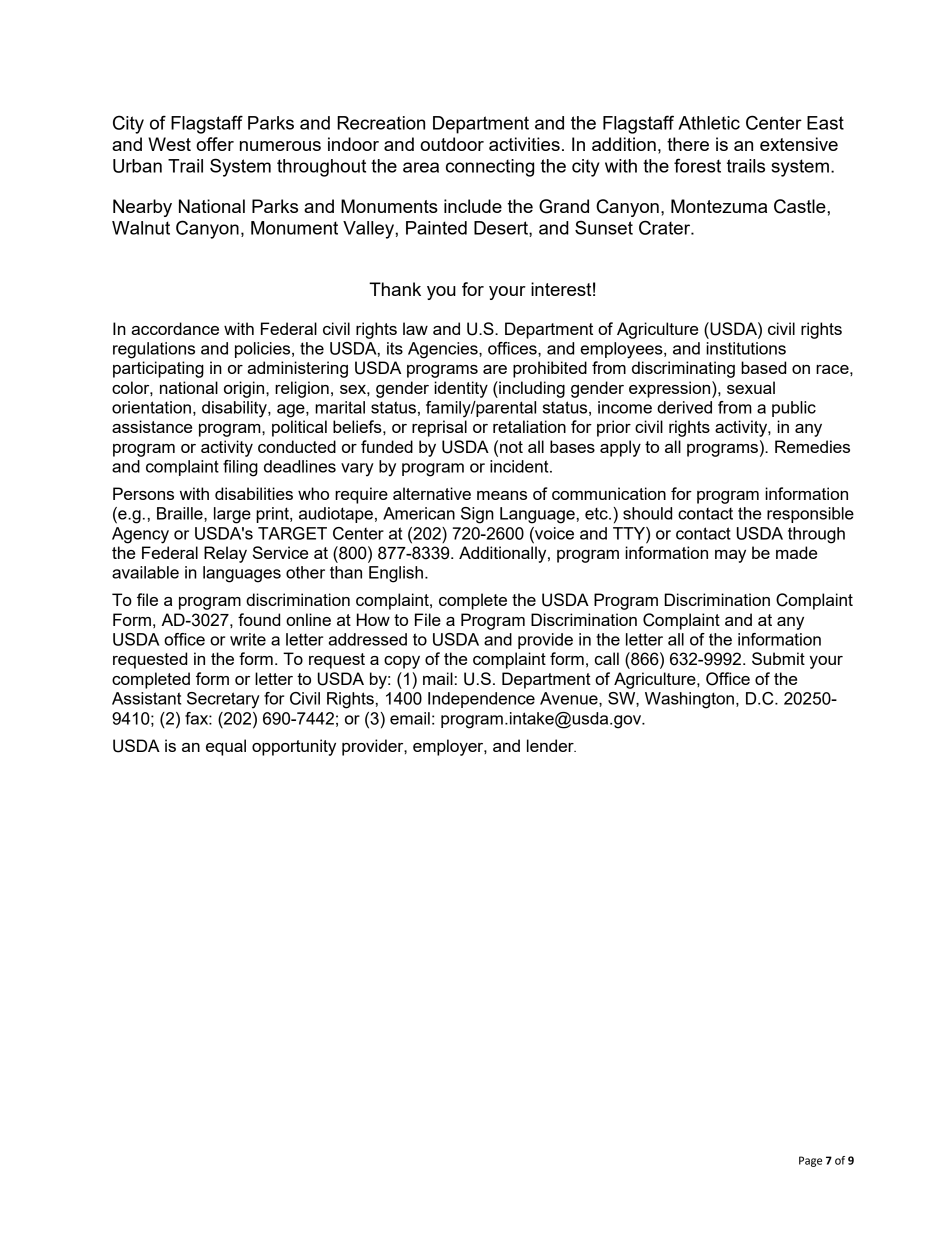 The height and width of the document is (1233, 952). Describe the element at coordinates (697, 165) in the document. I see `forest` at that location.
